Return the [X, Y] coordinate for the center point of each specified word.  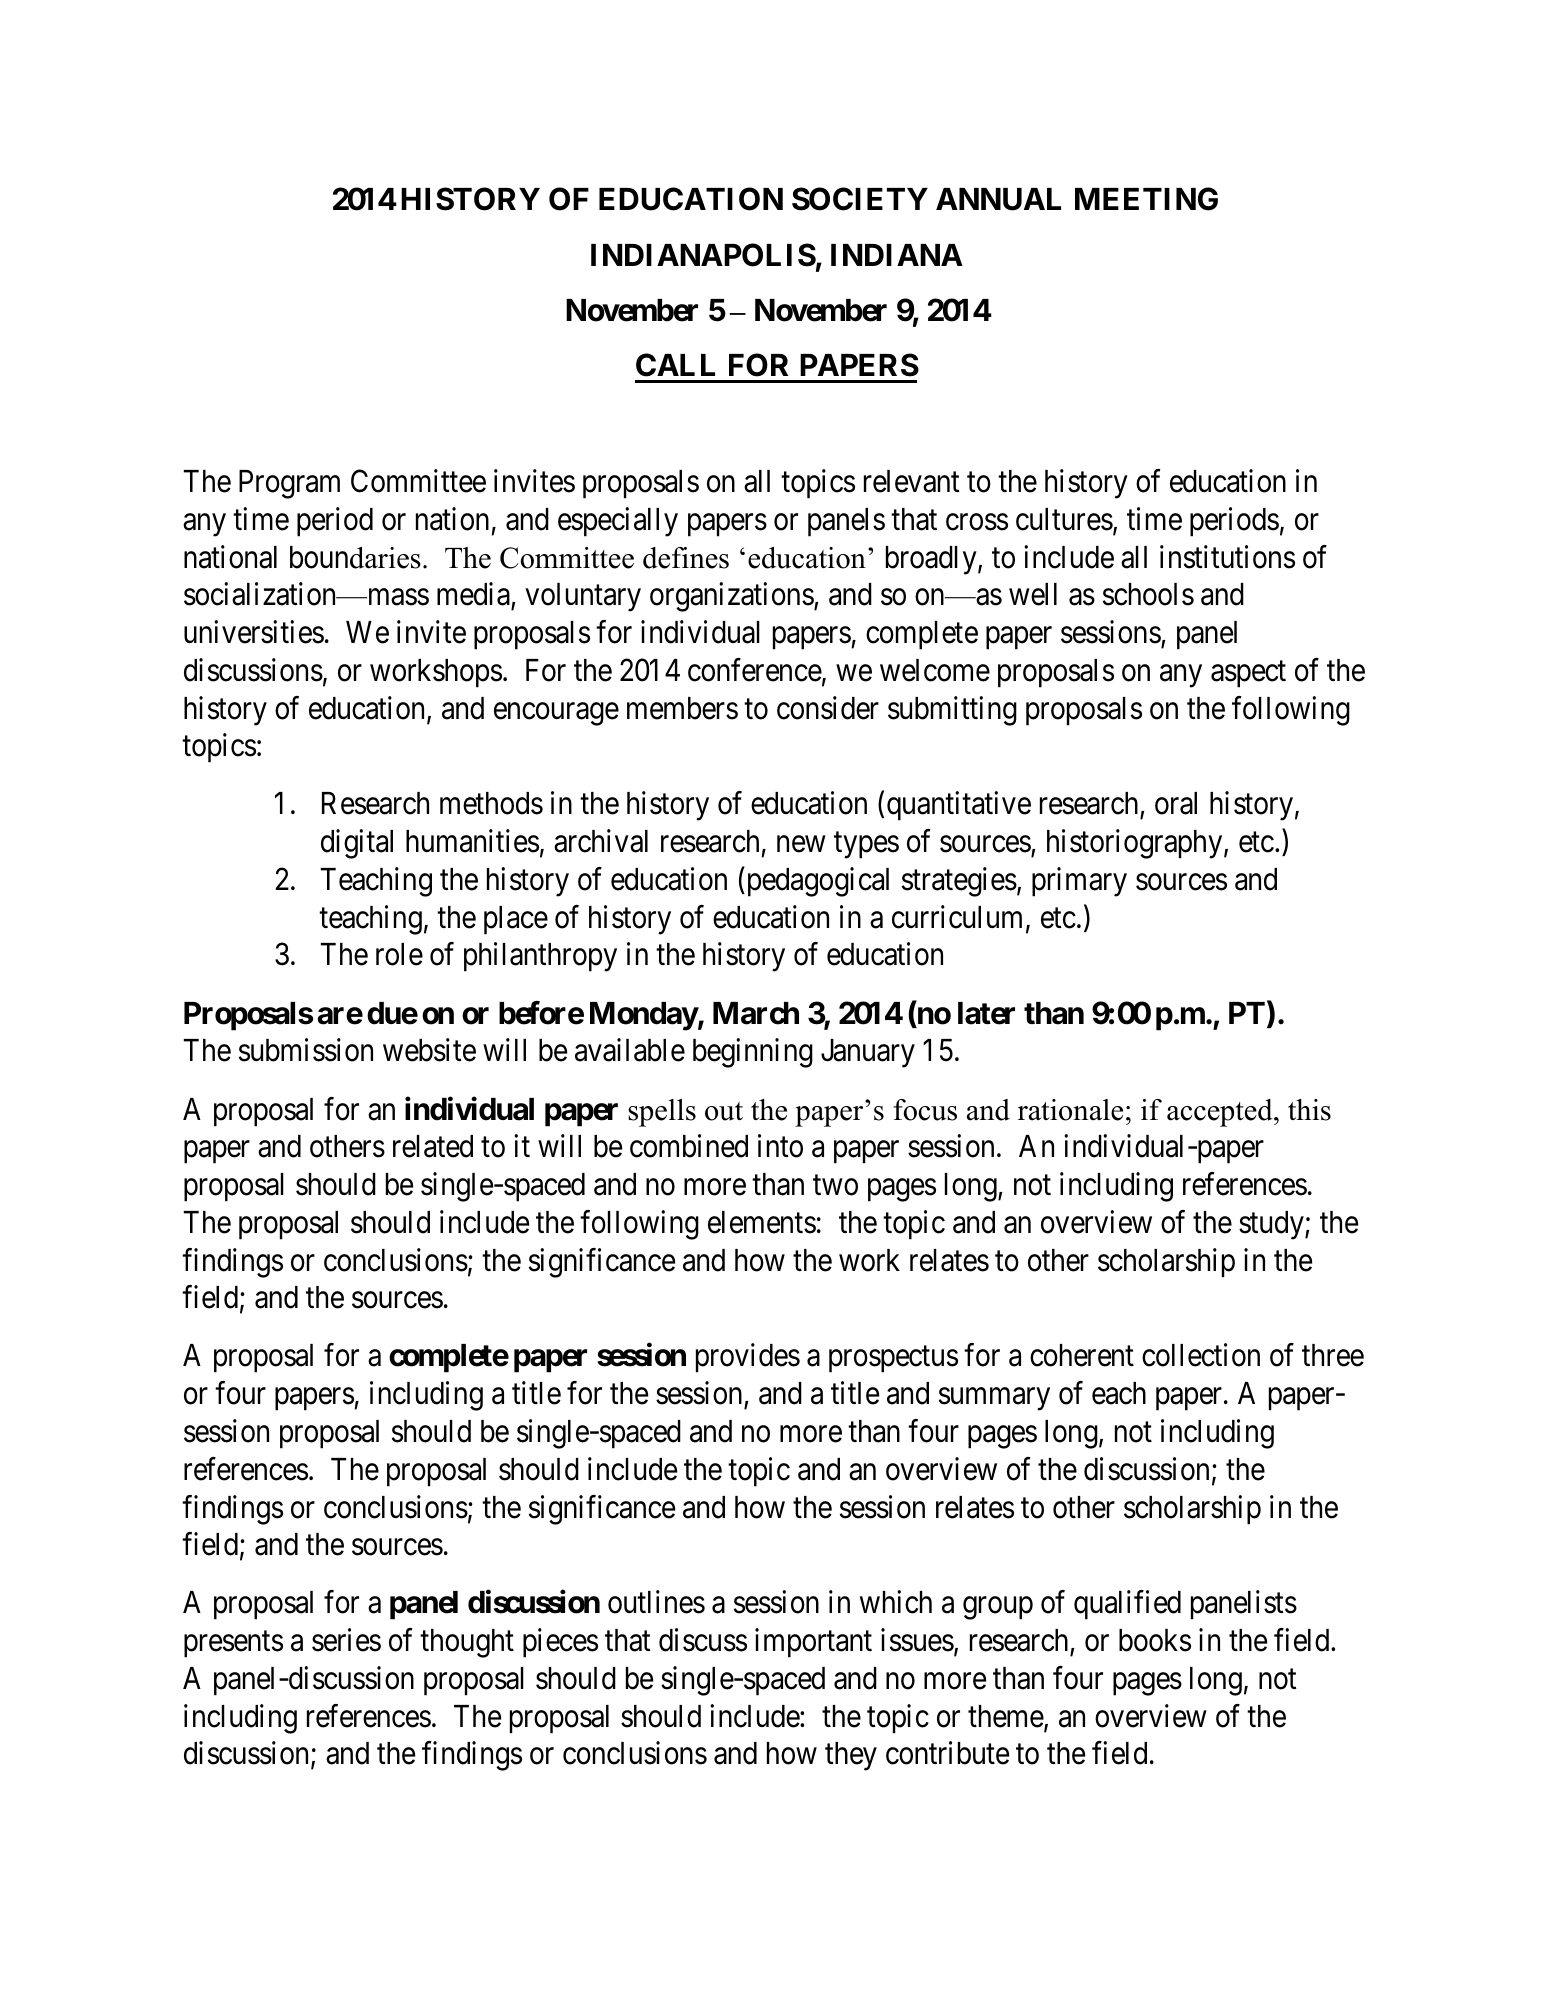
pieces [560, 1643]
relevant [912, 481]
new [801, 844]
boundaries [355, 557]
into [780, 1146]
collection [1201, 1355]
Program [289, 484]
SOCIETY [860, 199]
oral [1176, 803]
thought [467, 1643]
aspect [1248, 674]
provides [748, 1358]
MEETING [1146, 199]
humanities [472, 841]
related [433, 1146]
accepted [1221, 1113]
